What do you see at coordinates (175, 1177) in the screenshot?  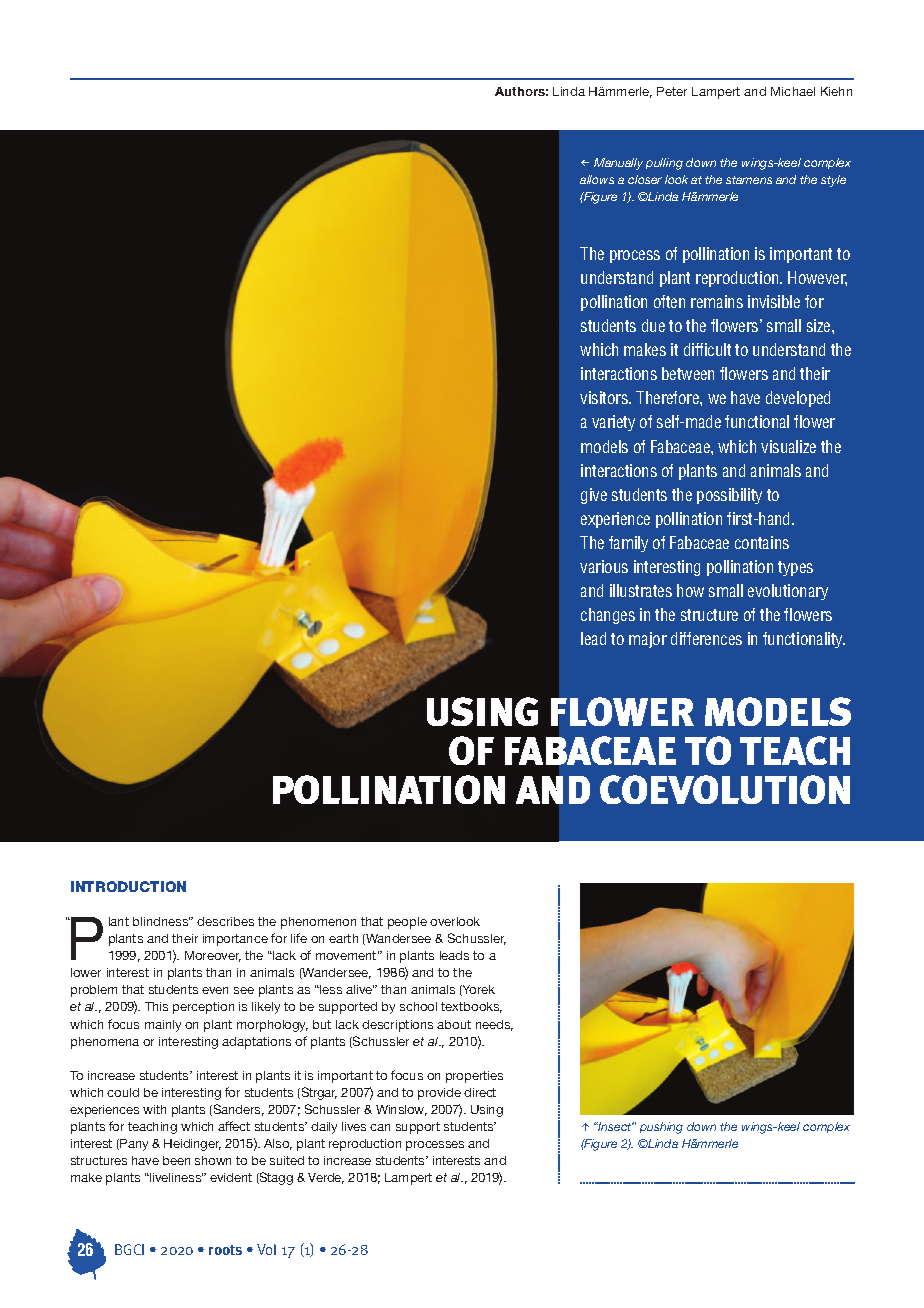 I see `liveliness` at bounding box center [175, 1177].
